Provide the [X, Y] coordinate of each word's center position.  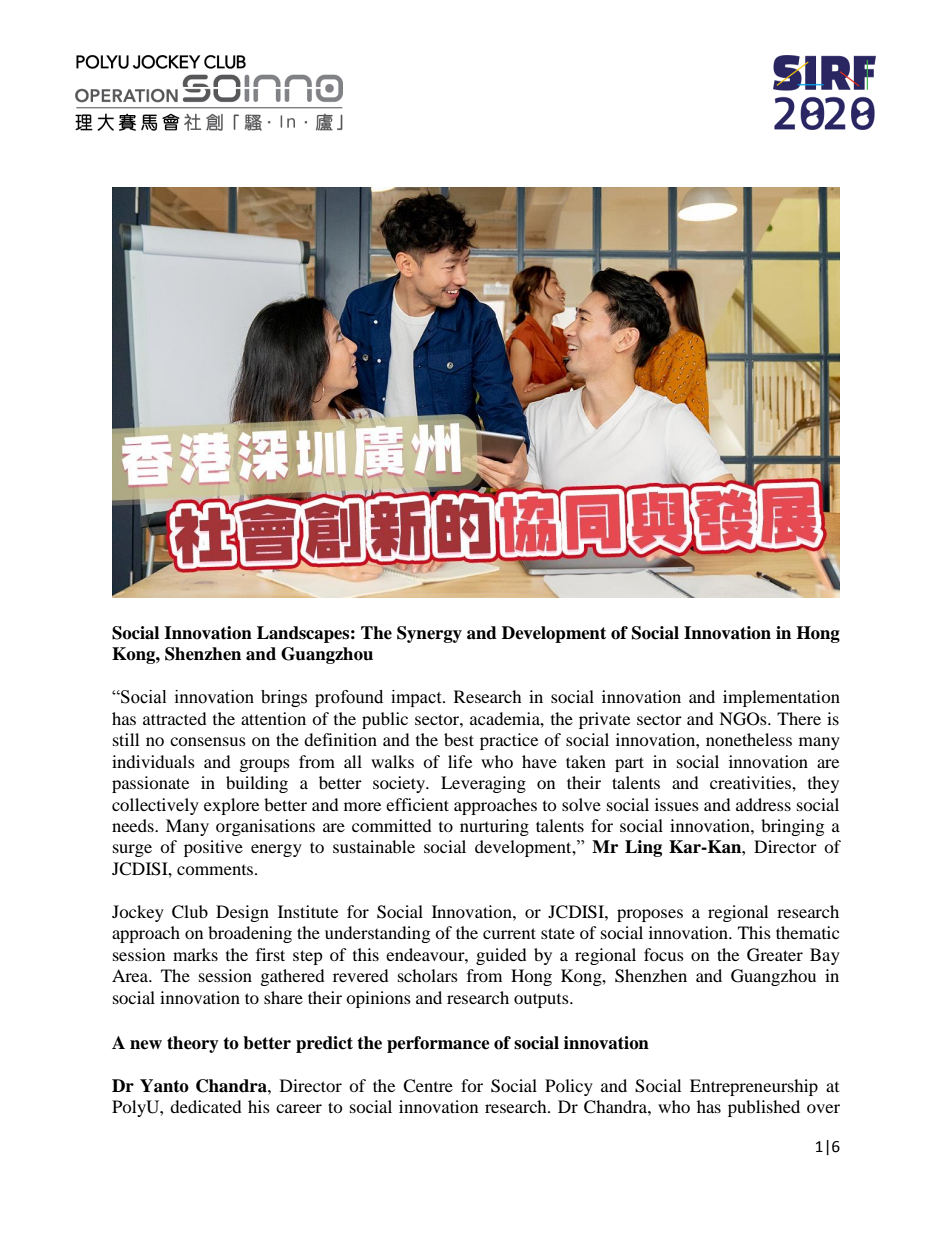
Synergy [429, 634]
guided [501, 956]
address [763, 804]
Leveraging [483, 784]
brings [284, 698]
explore [231, 806]
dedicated [206, 1106]
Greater [775, 955]
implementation [781, 698]
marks [195, 954]
